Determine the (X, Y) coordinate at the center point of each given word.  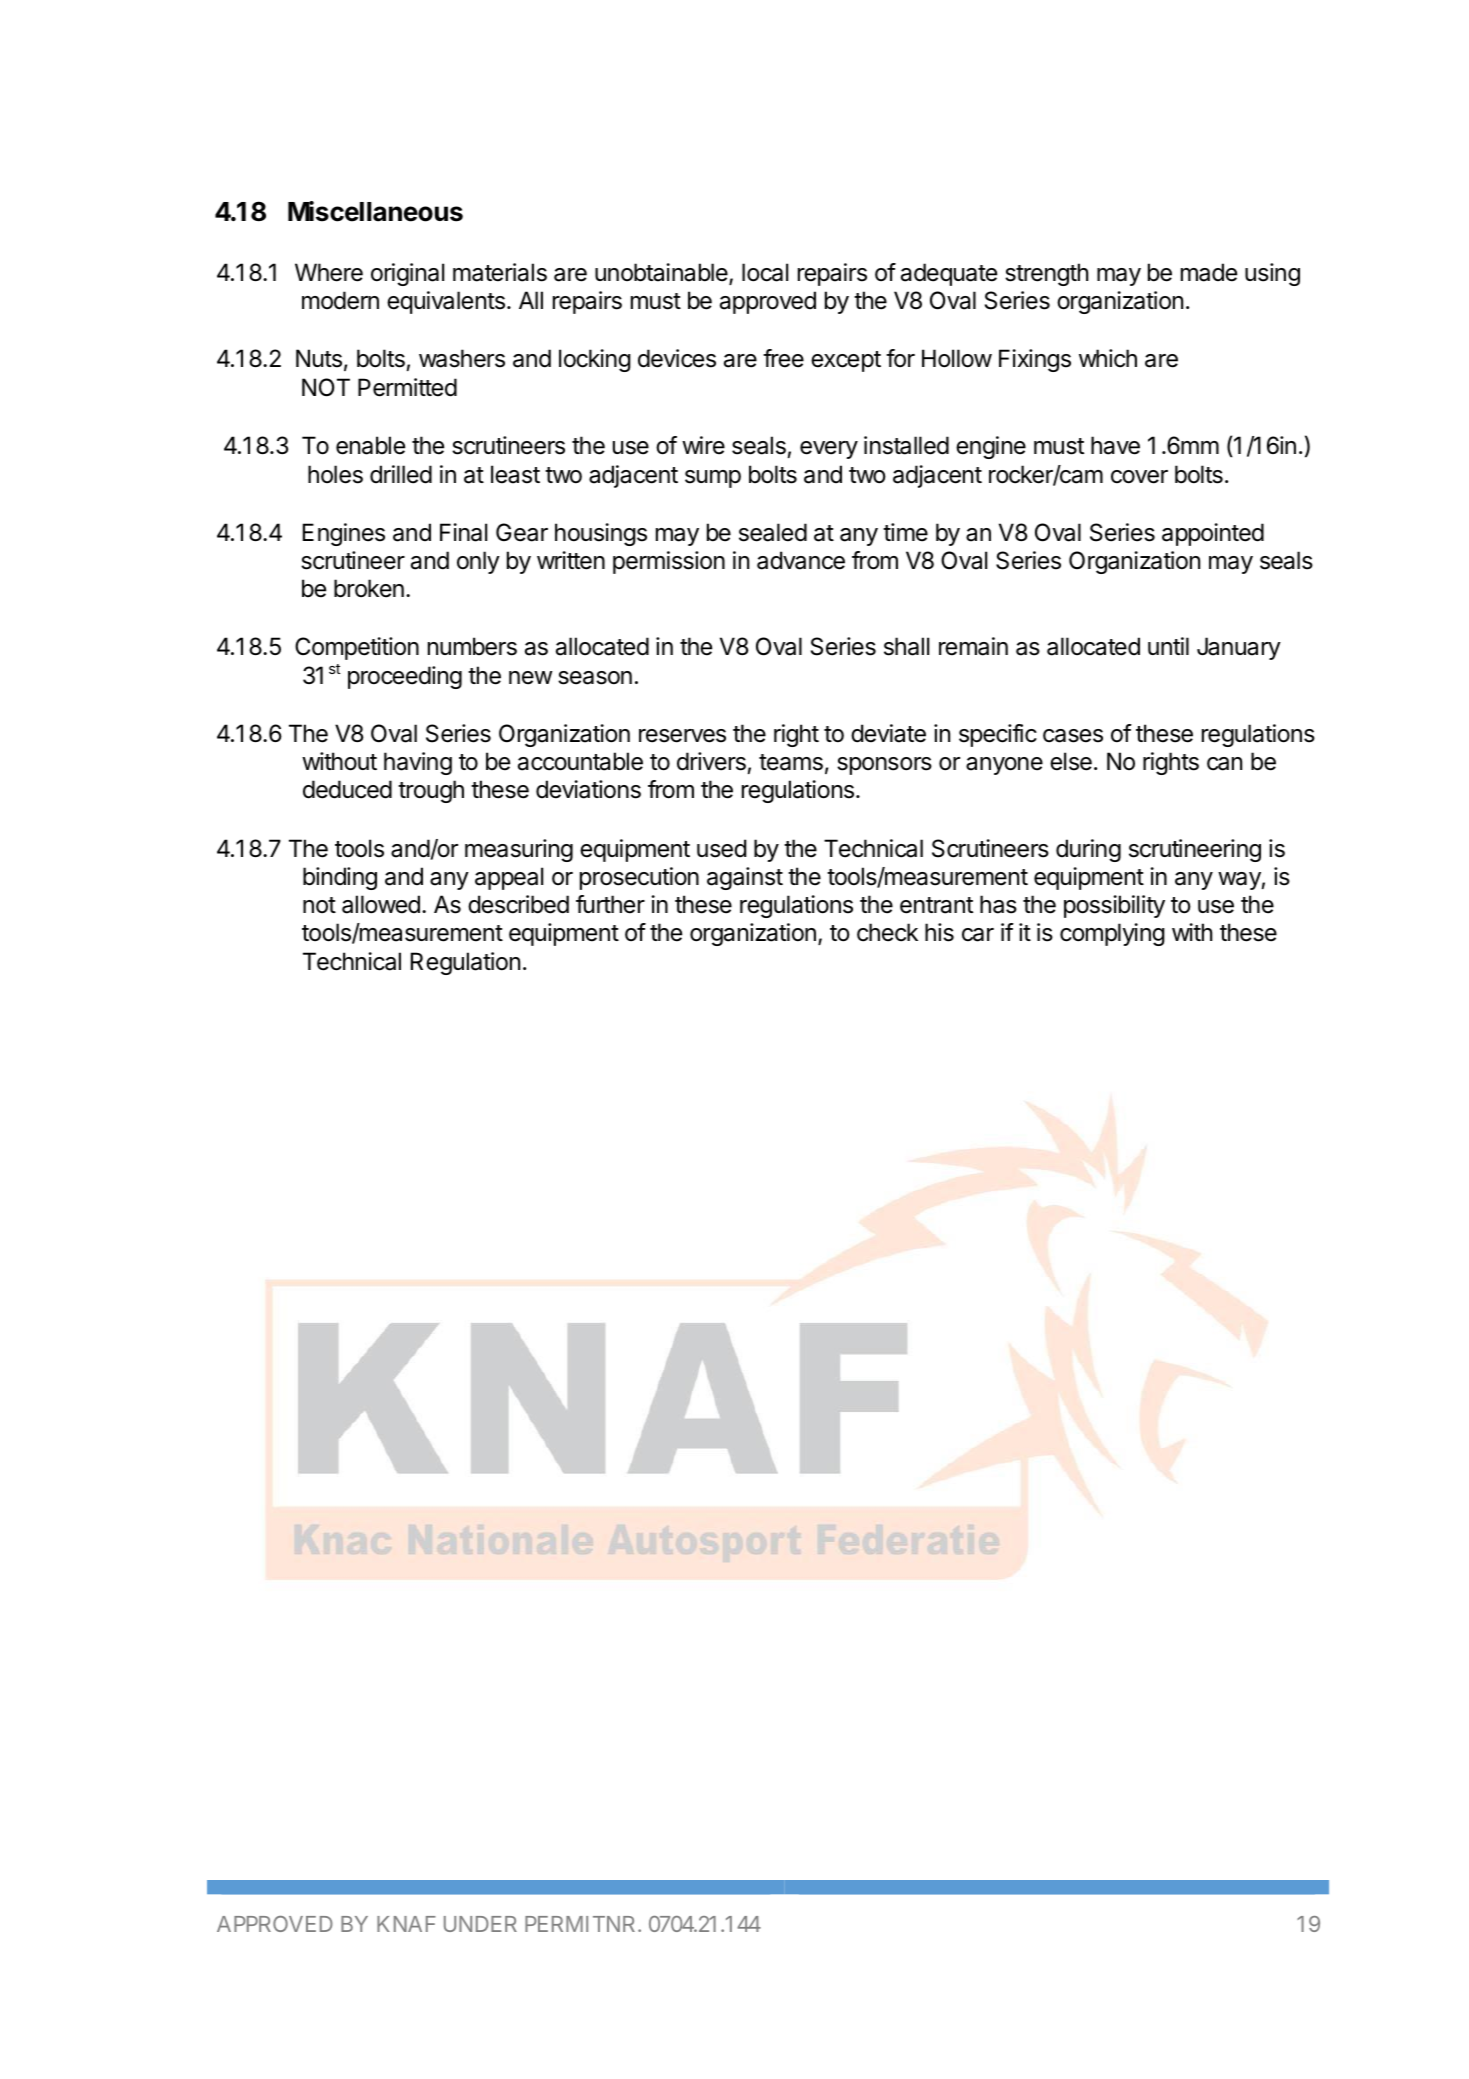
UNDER (480, 1924)
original (407, 274)
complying (1112, 934)
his (939, 932)
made (1209, 272)
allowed (381, 904)
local (765, 272)
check (887, 932)
